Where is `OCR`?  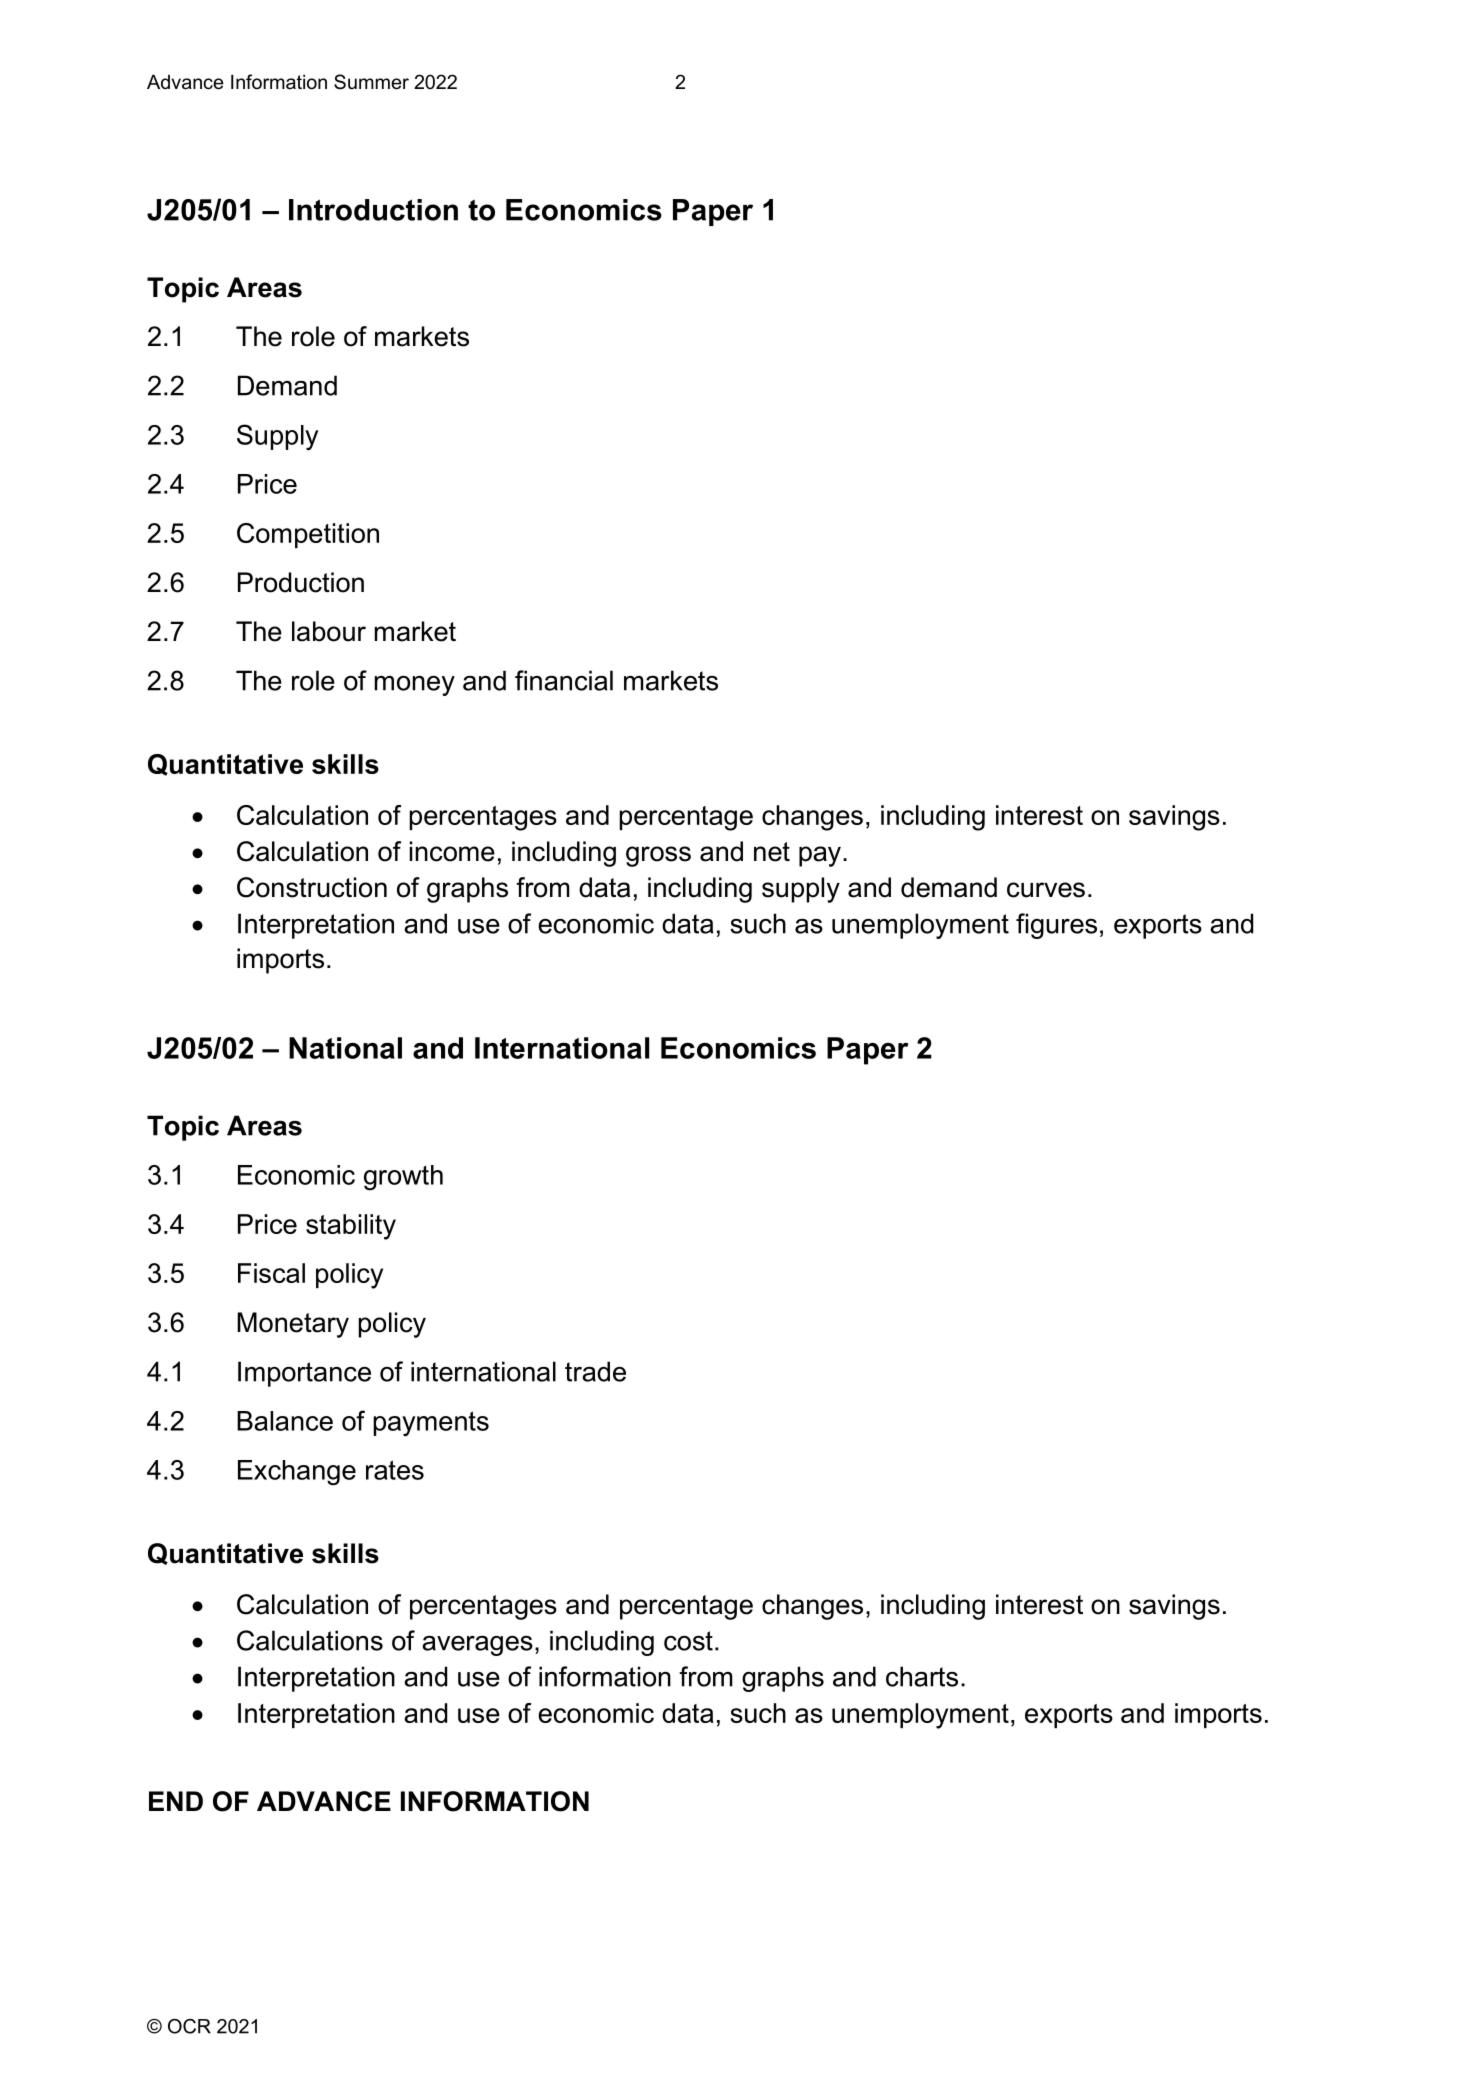 OCR is located at coordinates (189, 2026).
